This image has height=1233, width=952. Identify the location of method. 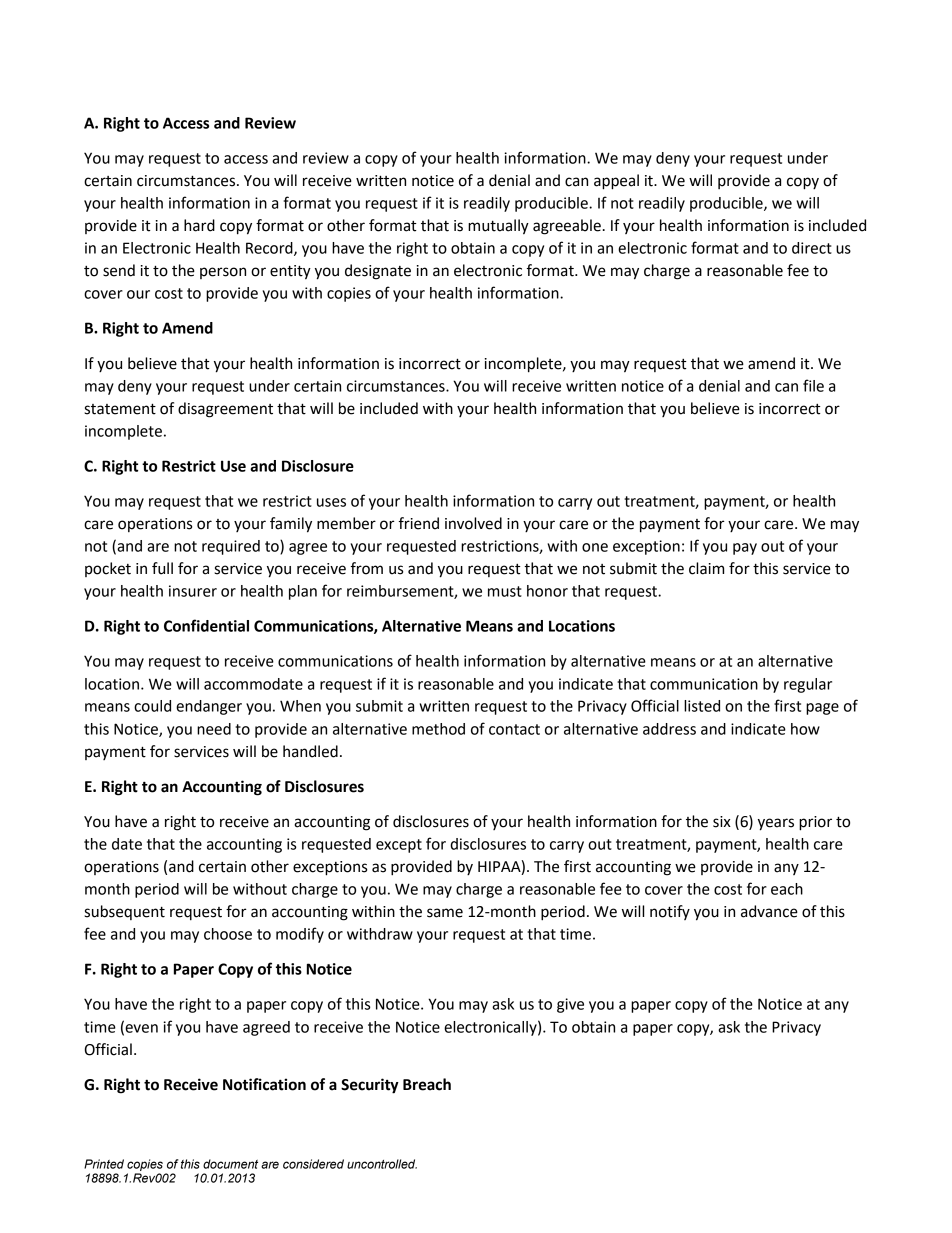
(438, 729).
